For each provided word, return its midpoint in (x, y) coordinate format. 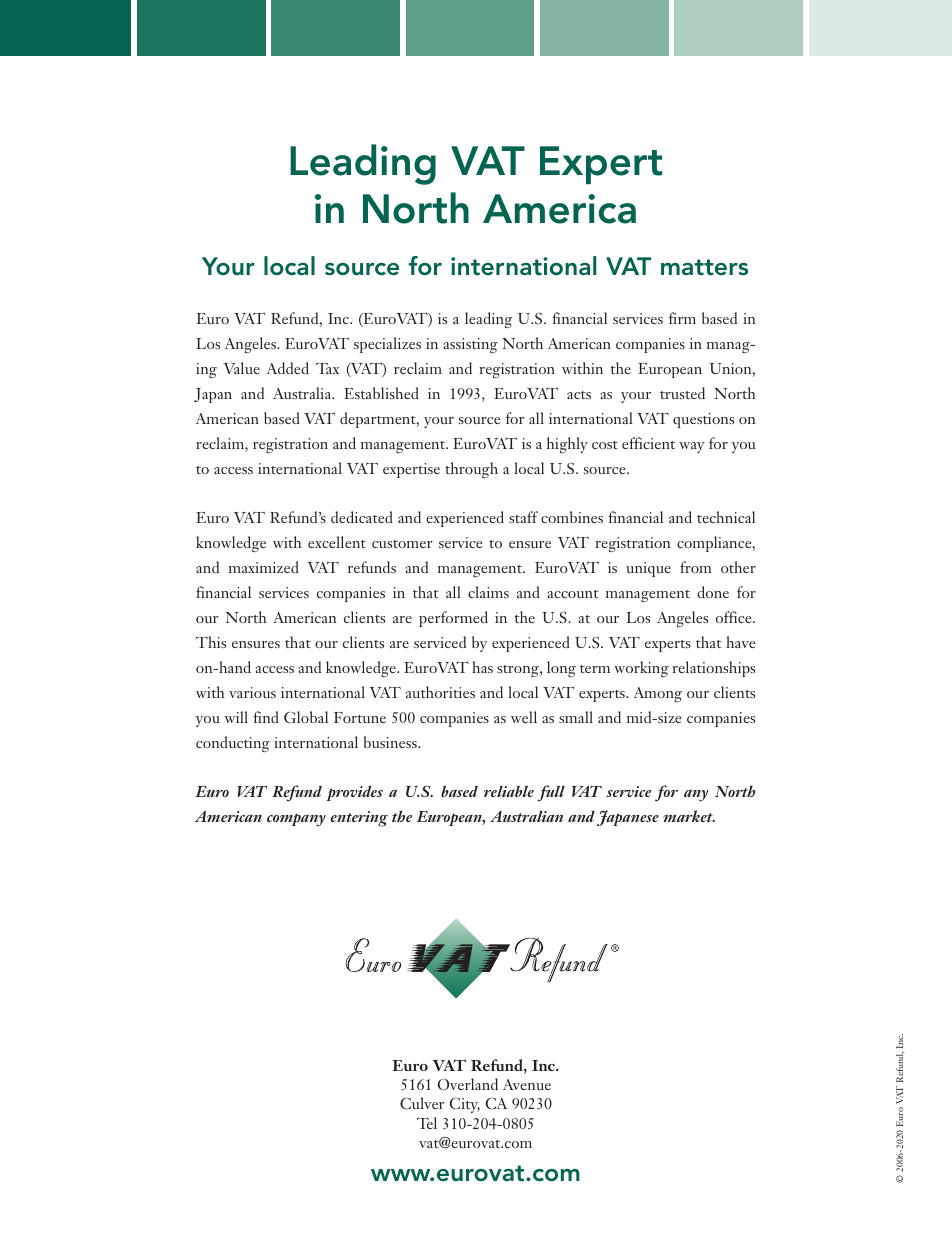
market (689, 816)
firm (682, 318)
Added (288, 368)
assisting (470, 345)
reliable (509, 791)
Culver (422, 1103)
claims (488, 592)
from (696, 567)
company (296, 819)
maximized (264, 567)
